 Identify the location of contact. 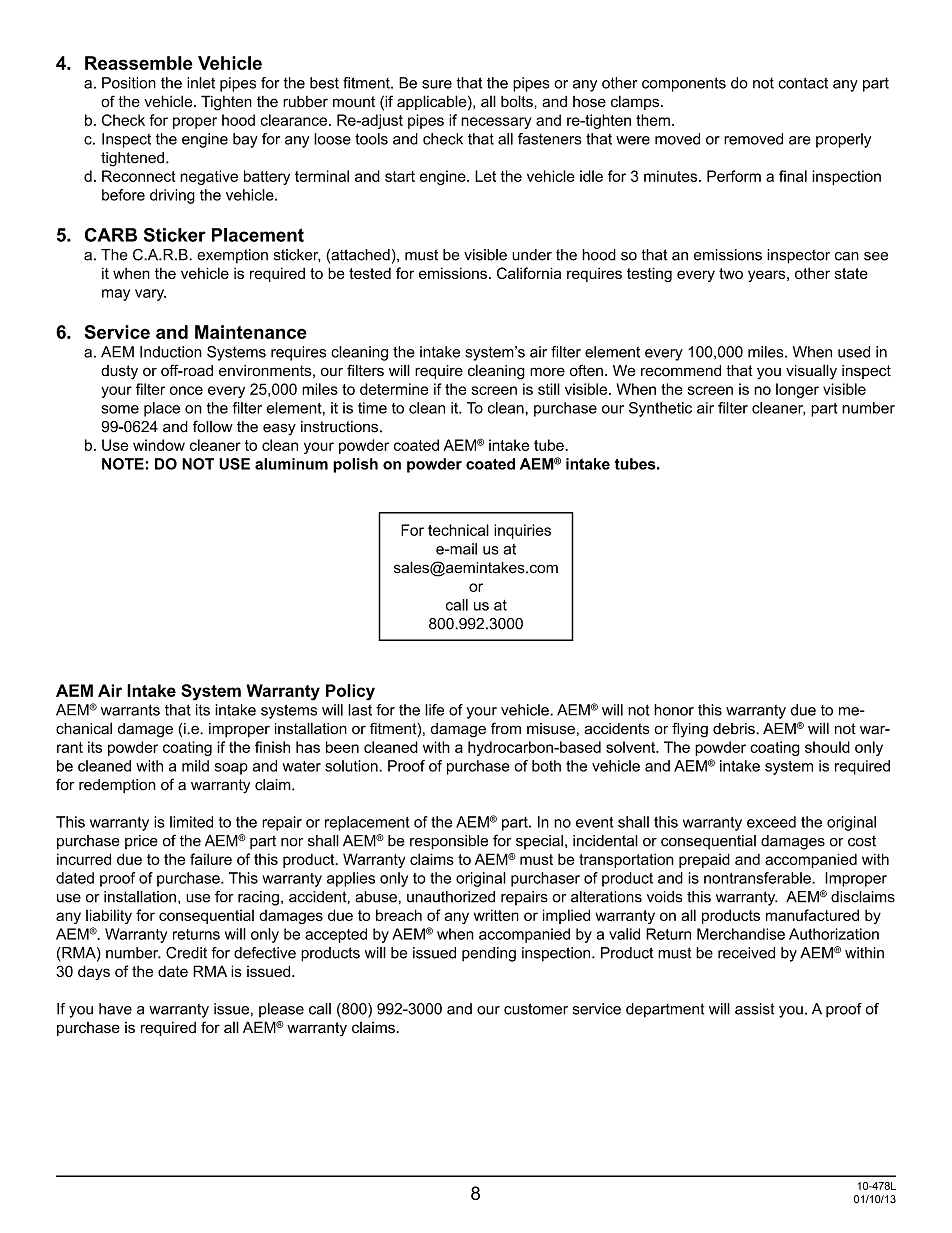
(803, 83).
